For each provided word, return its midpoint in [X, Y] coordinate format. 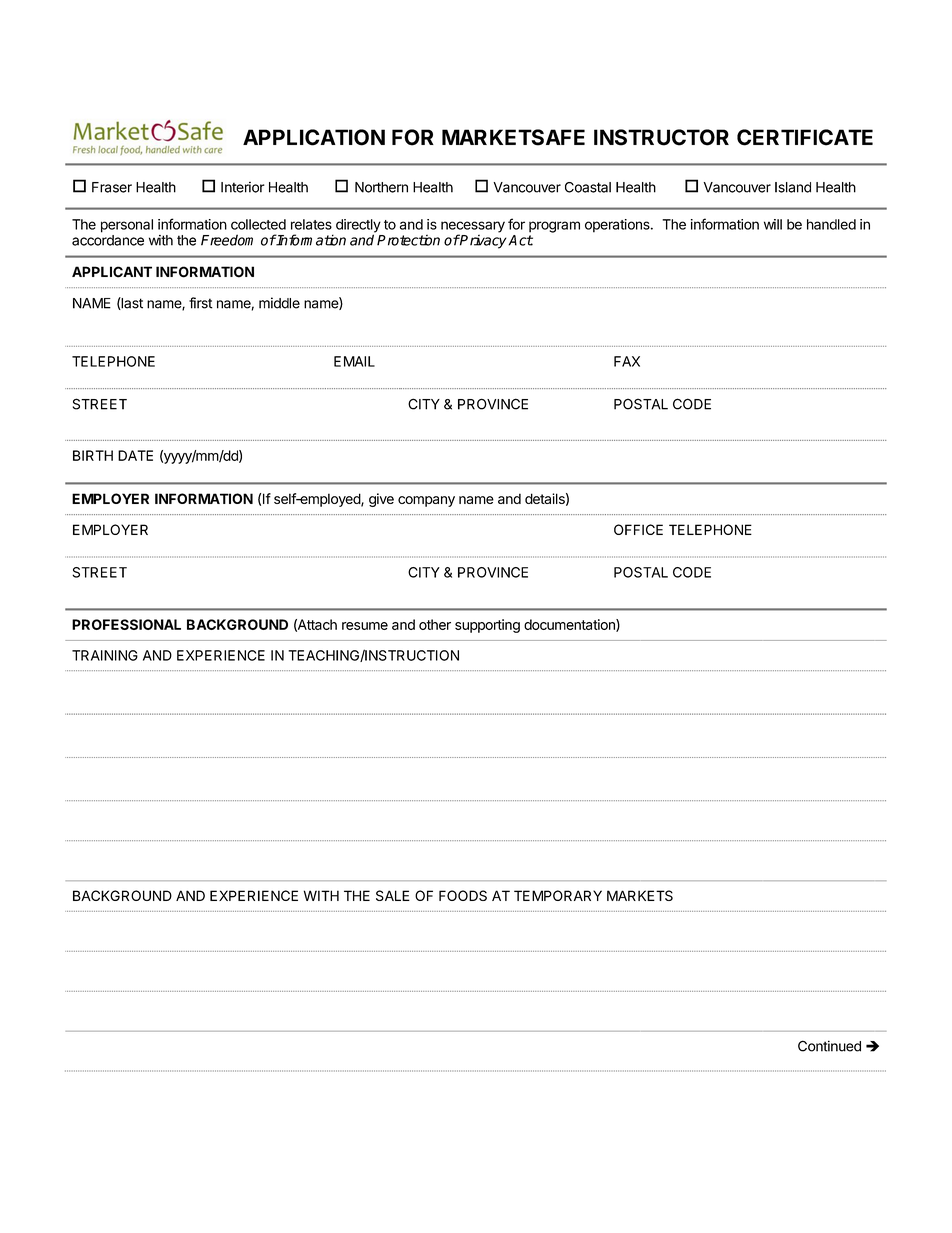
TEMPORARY [558, 895]
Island [793, 187]
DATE [135, 455]
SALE [393, 895]
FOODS [463, 895]
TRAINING [105, 655]
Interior [243, 187]
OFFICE [638, 529]
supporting [487, 626]
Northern [381, 187]
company [426, 501]
